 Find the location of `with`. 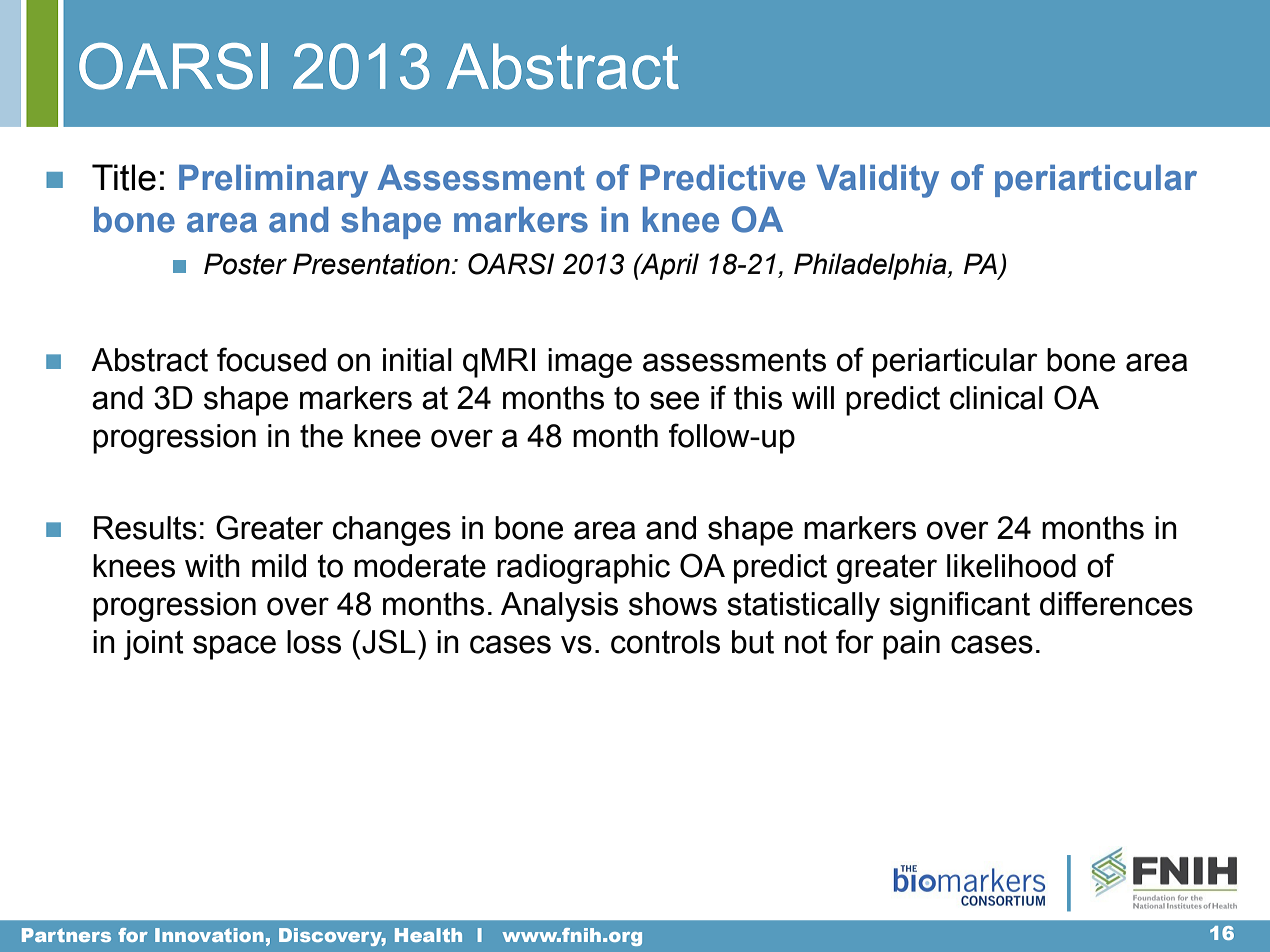

with is located at coordinates (212, 566).
